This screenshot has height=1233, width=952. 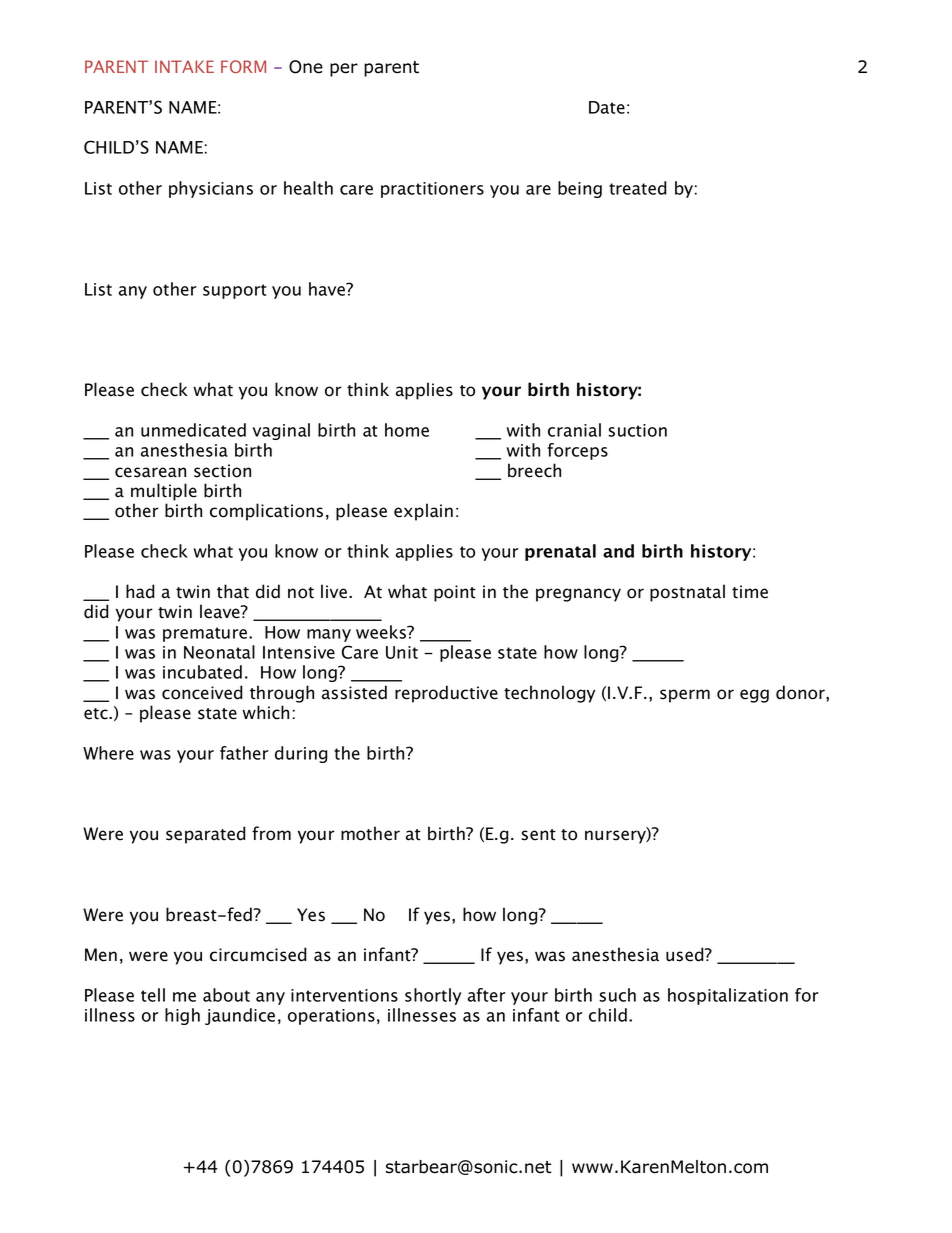 What do you see at coordinates (407, 430) in the screenshot?
I see `home` at bounding box center [407, 430].
